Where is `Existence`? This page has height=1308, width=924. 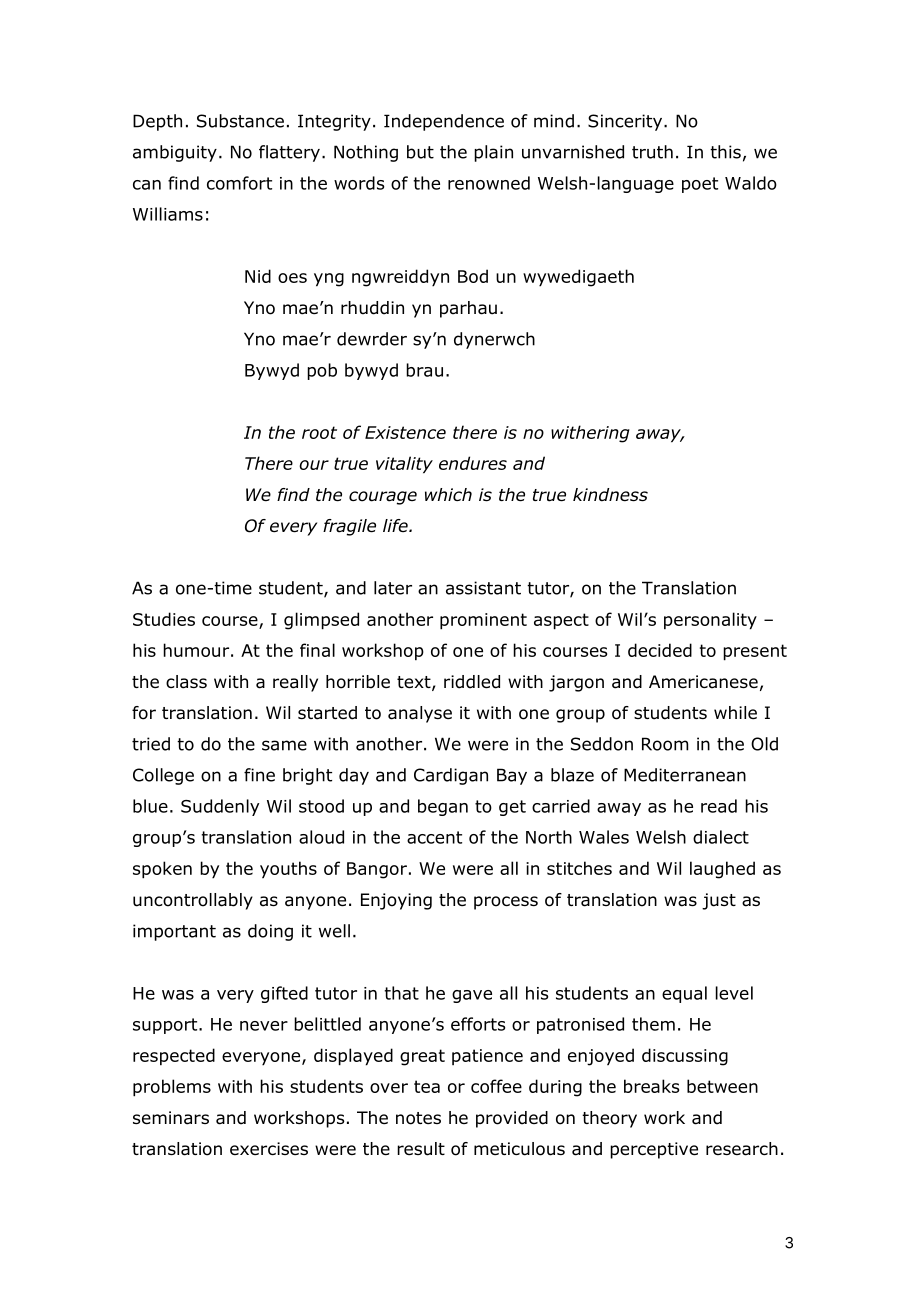 Existence is located at coordinates (405, 432).
